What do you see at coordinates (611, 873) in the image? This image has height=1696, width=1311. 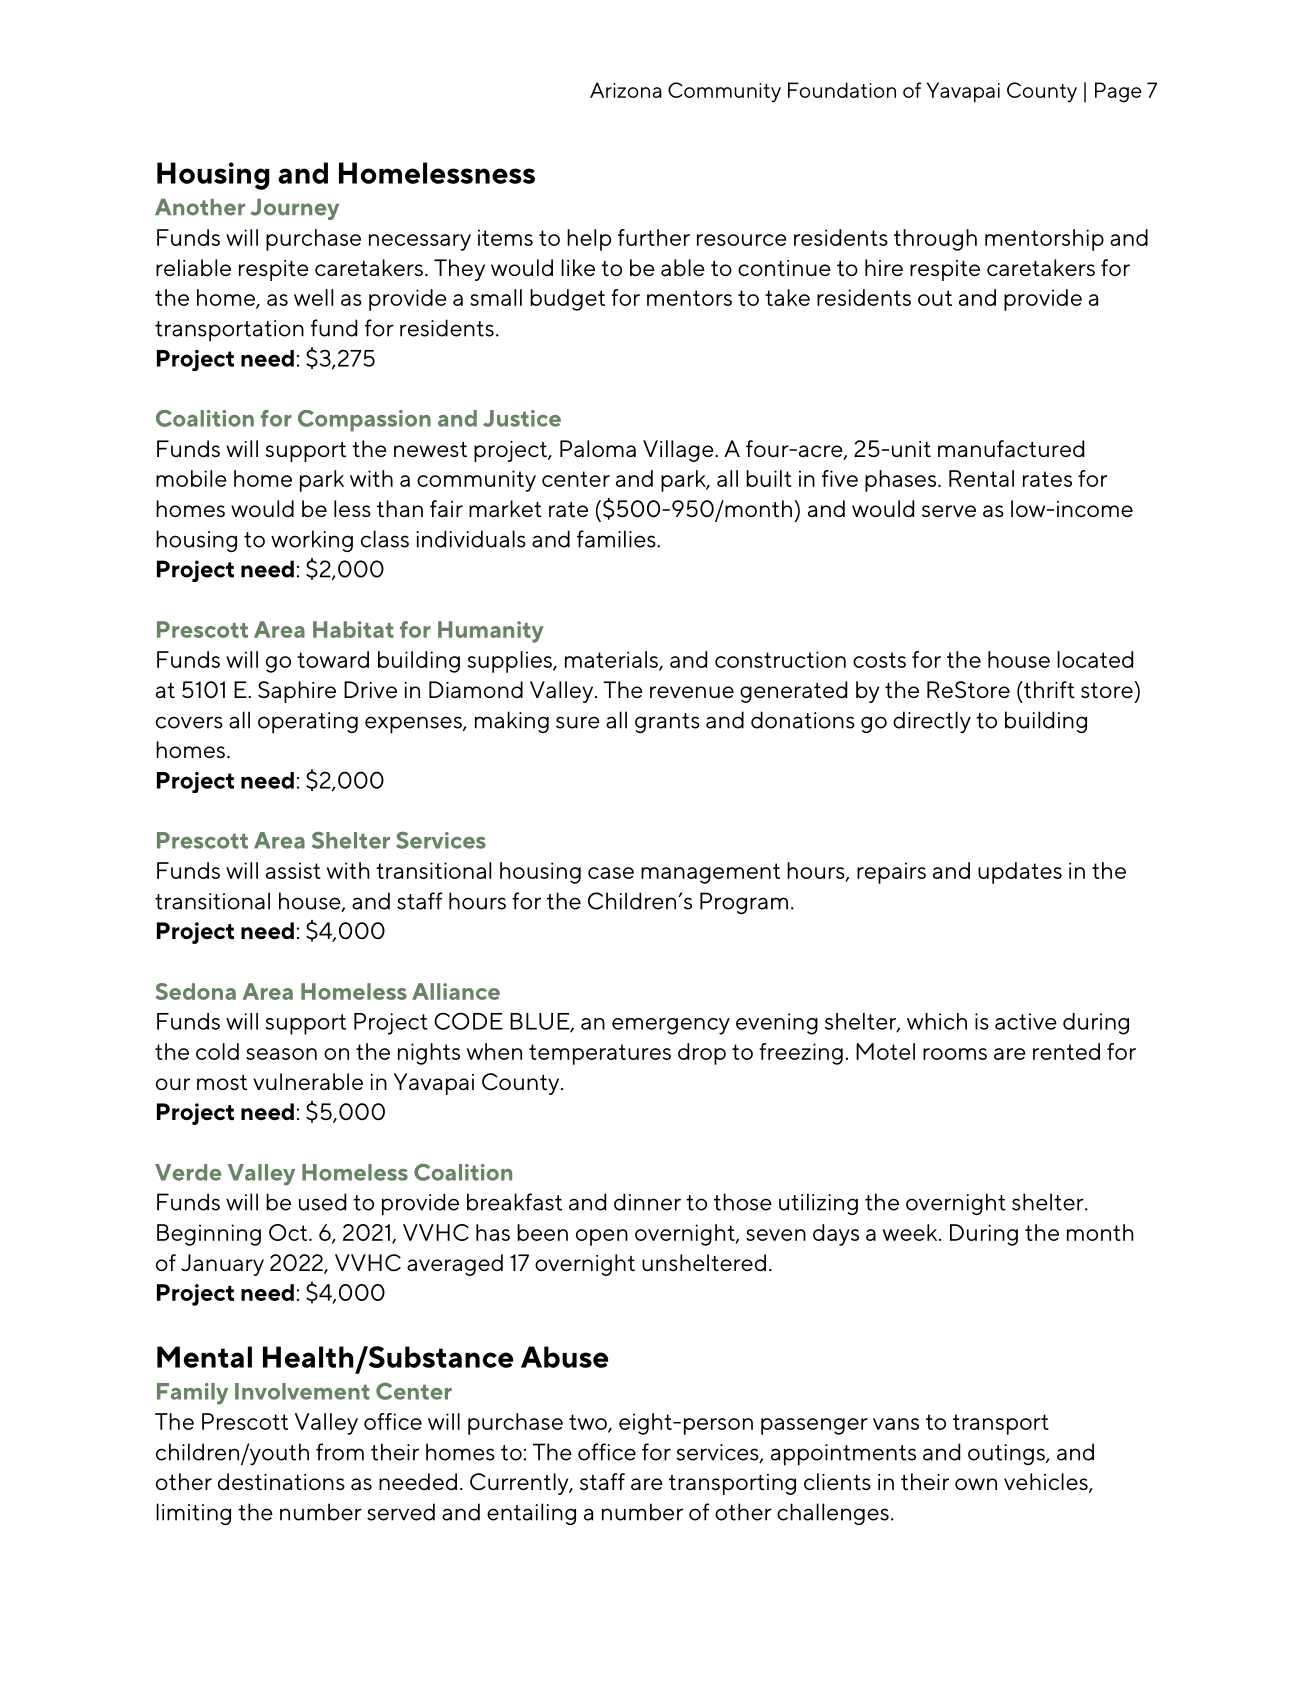 I see `case` at bounding box center [611, 873].
